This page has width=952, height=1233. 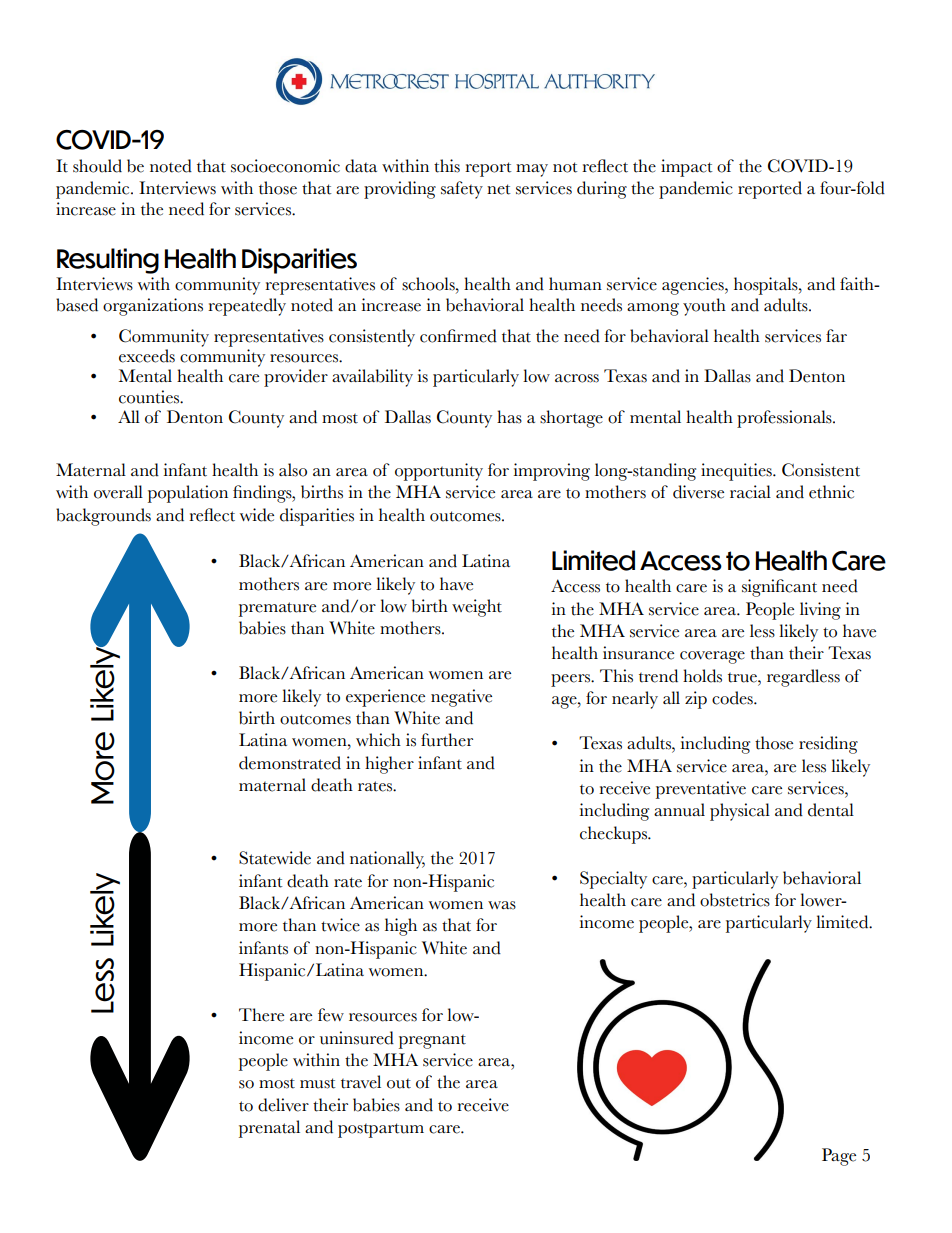 I want to click on negative, so click(x=461, y=698).
